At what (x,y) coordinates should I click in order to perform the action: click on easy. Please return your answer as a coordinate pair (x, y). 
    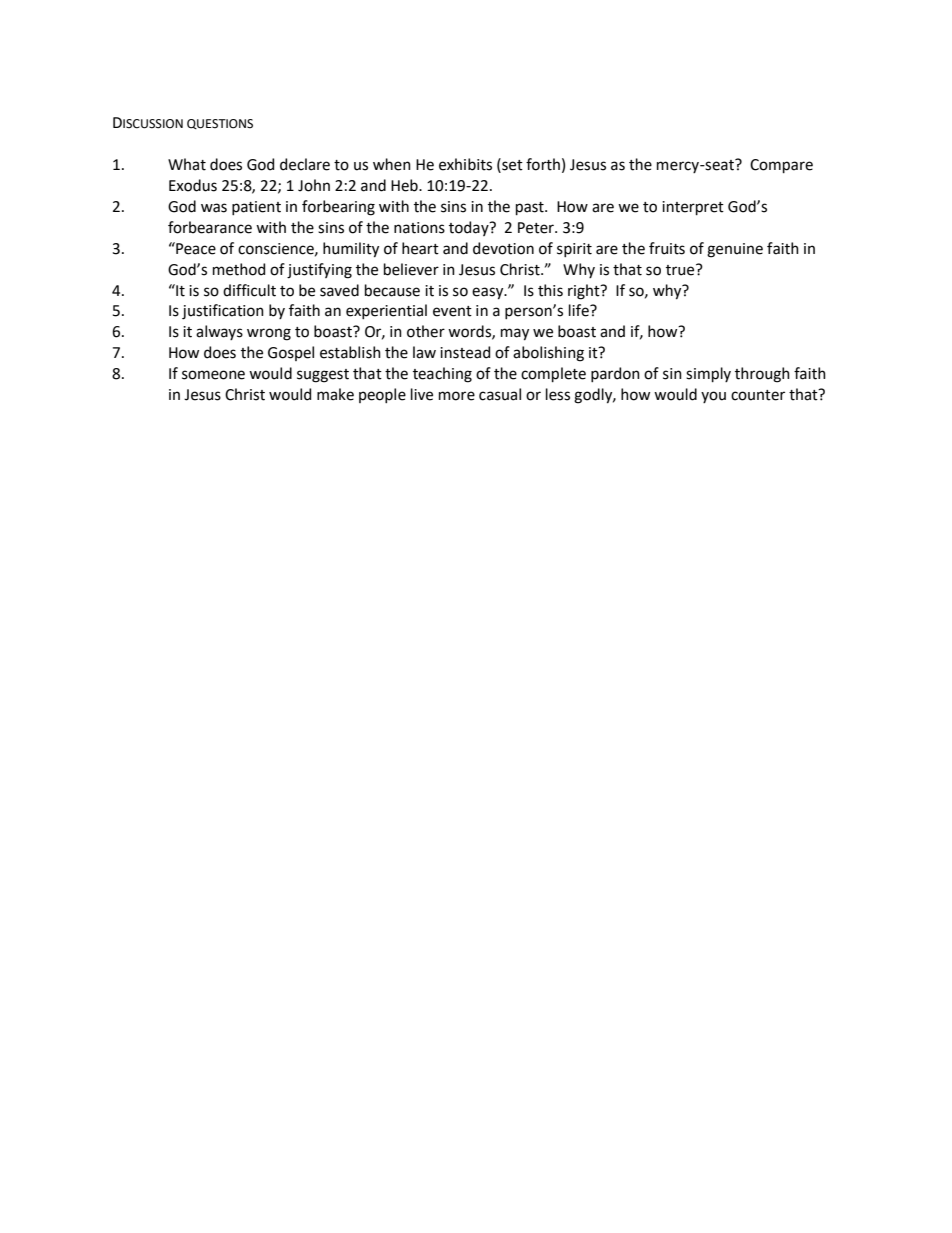
    Looking at the image, I should click on (489, 293).
